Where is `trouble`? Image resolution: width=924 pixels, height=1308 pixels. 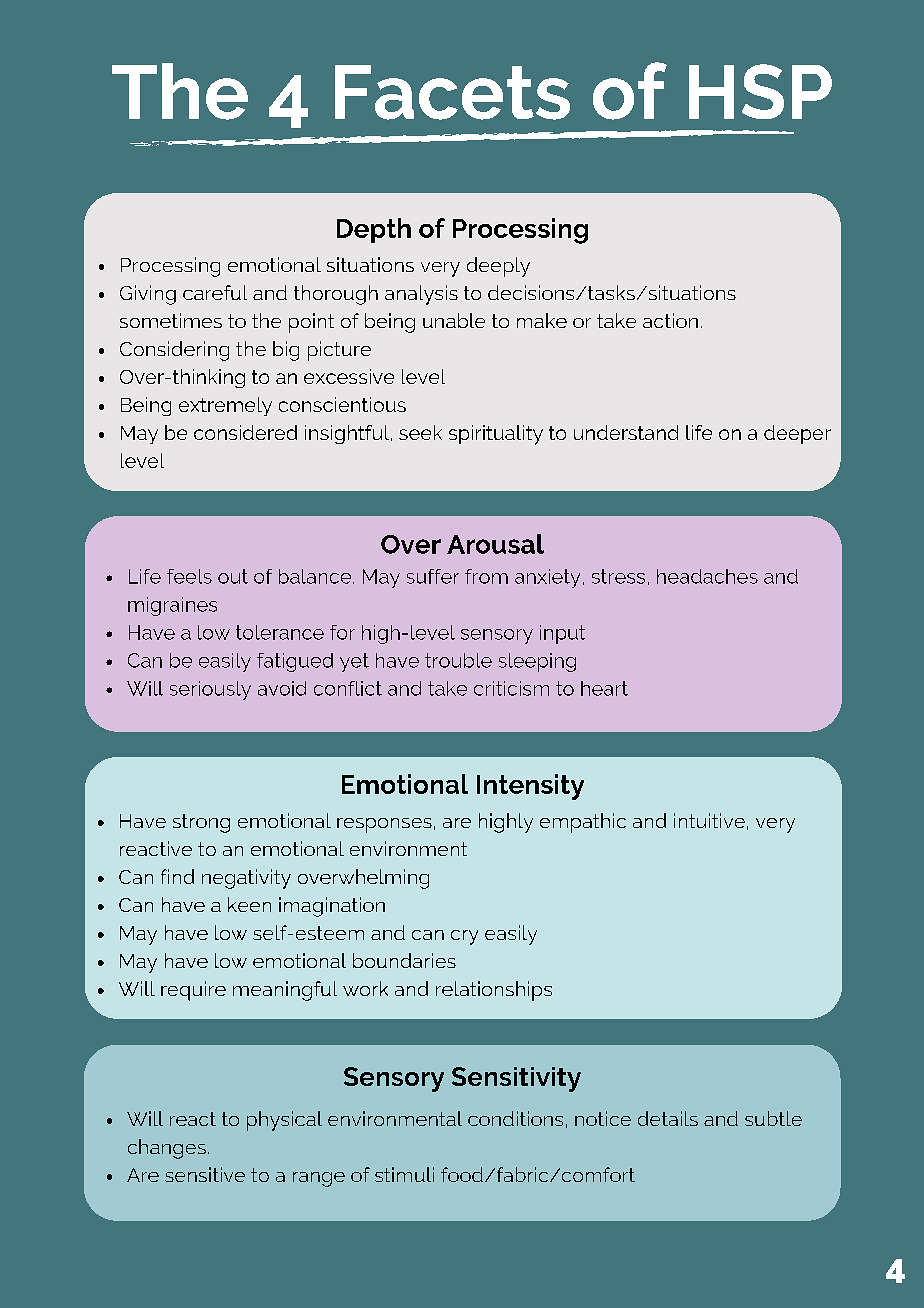
trouble is located at coordinates (458, 660).
